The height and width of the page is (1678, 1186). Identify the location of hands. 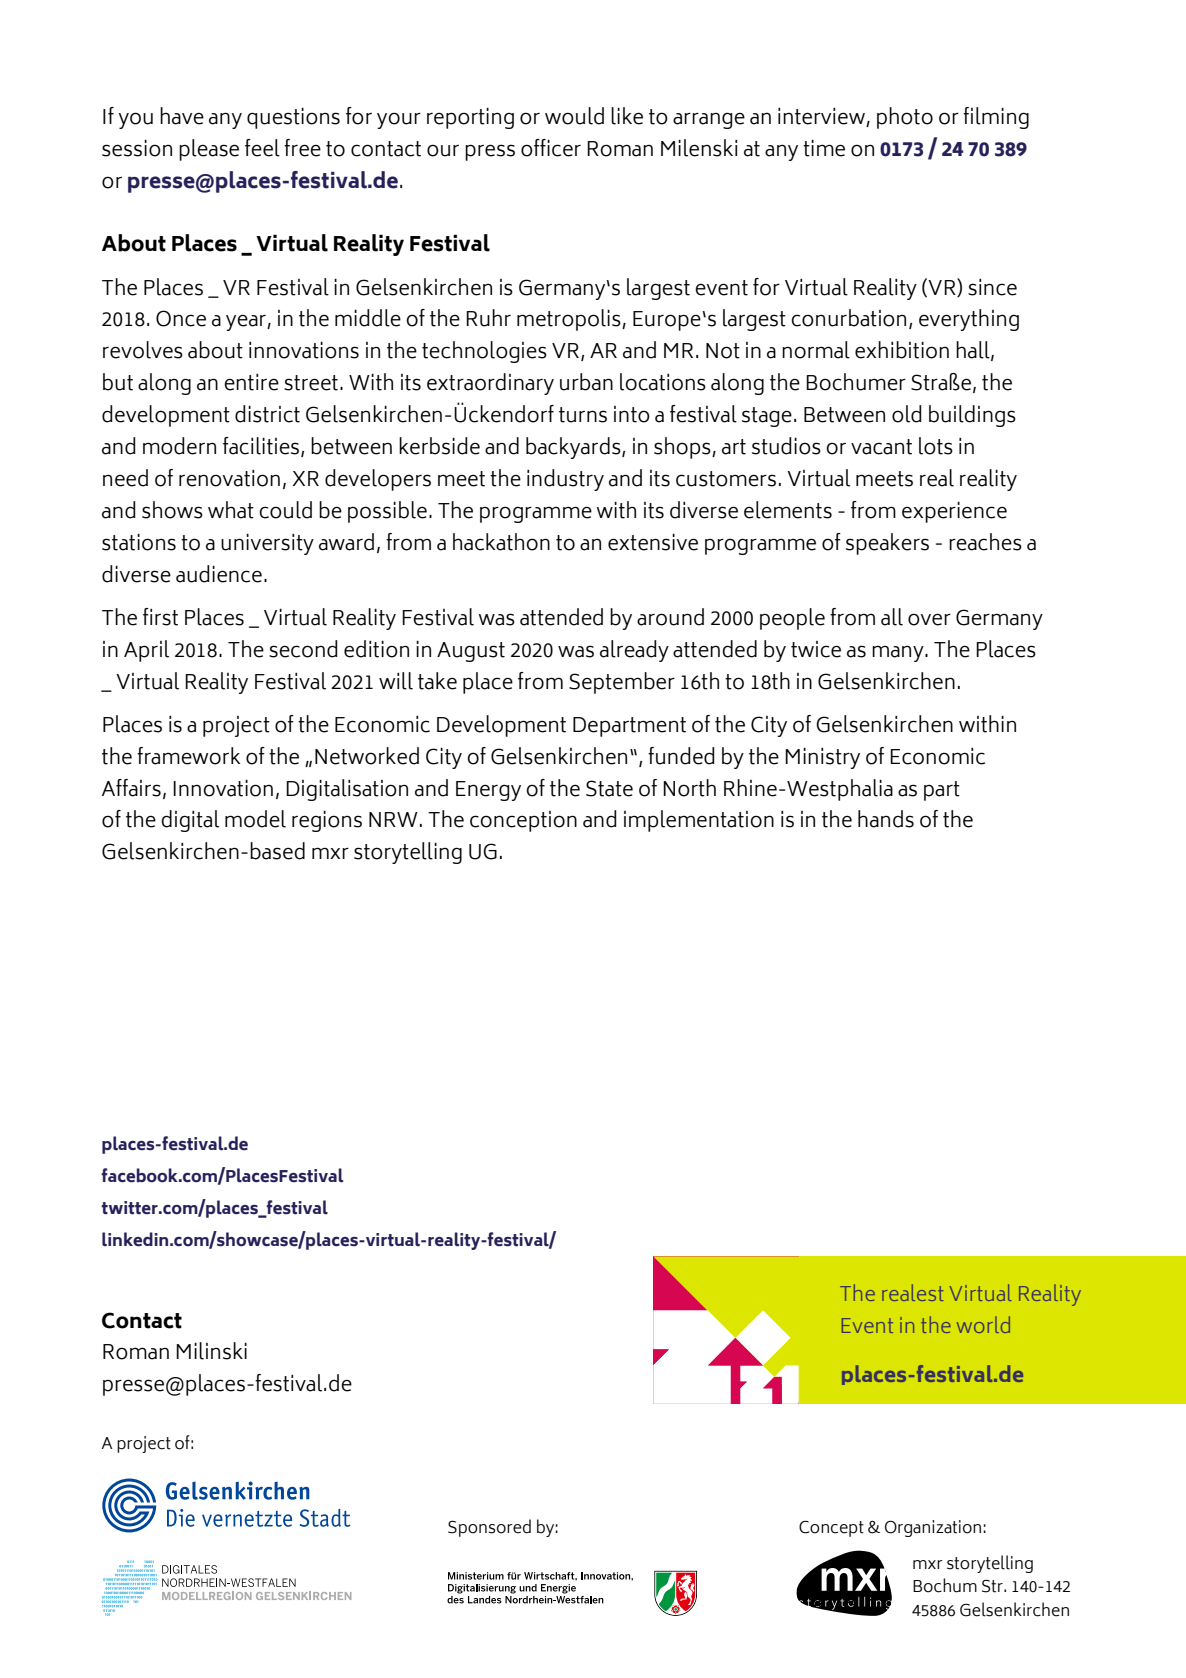
(886, 819).
